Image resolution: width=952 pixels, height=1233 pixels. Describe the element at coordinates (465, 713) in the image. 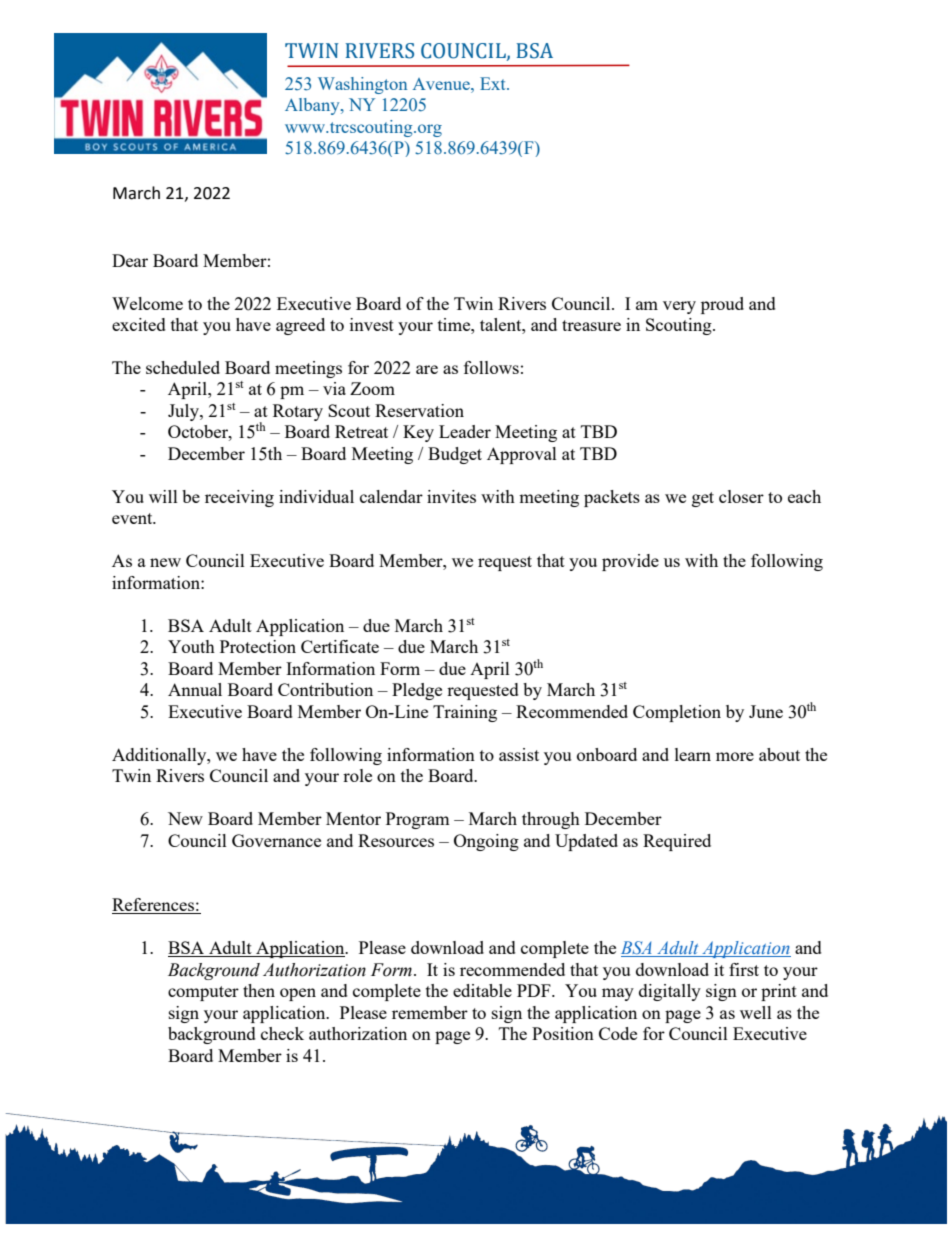

I see `Training` at that location.
